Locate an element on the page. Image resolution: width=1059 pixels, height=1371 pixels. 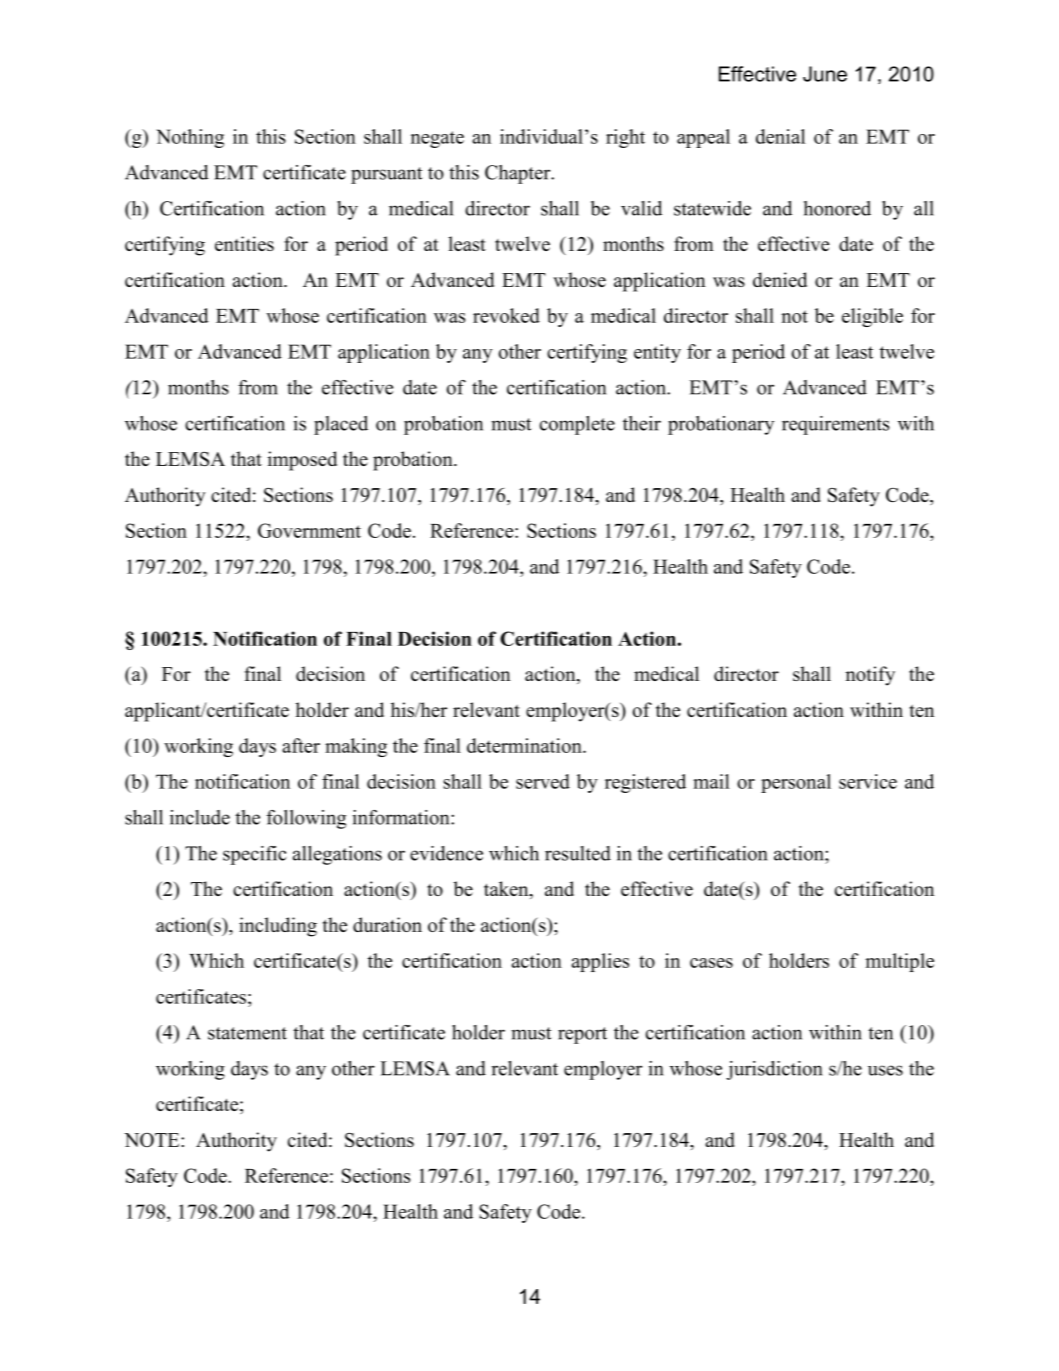
determination is located at coordinates (525, 745).
